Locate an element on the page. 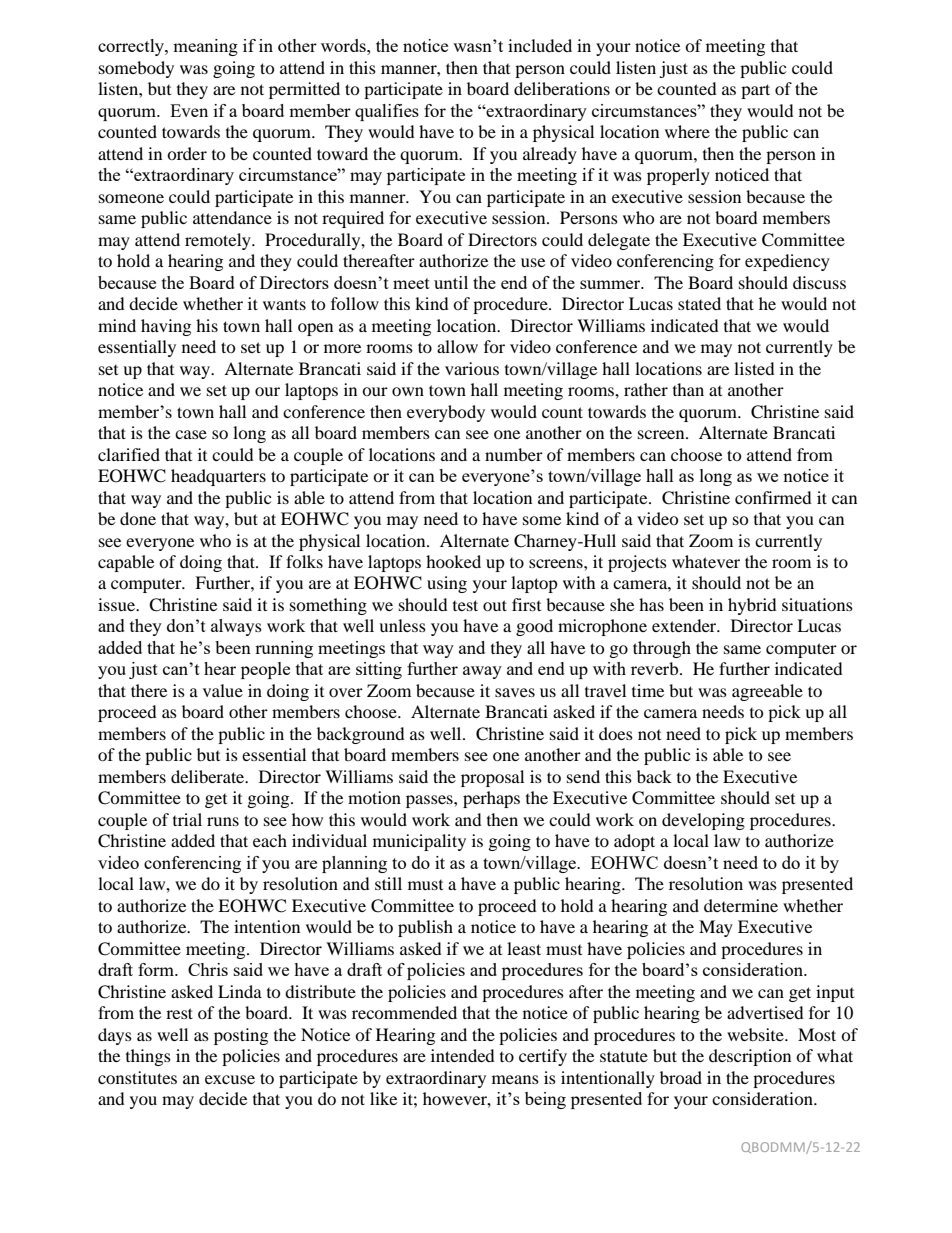 The image size is (952, 1233). meaning is located at coordinates (205, 47).
